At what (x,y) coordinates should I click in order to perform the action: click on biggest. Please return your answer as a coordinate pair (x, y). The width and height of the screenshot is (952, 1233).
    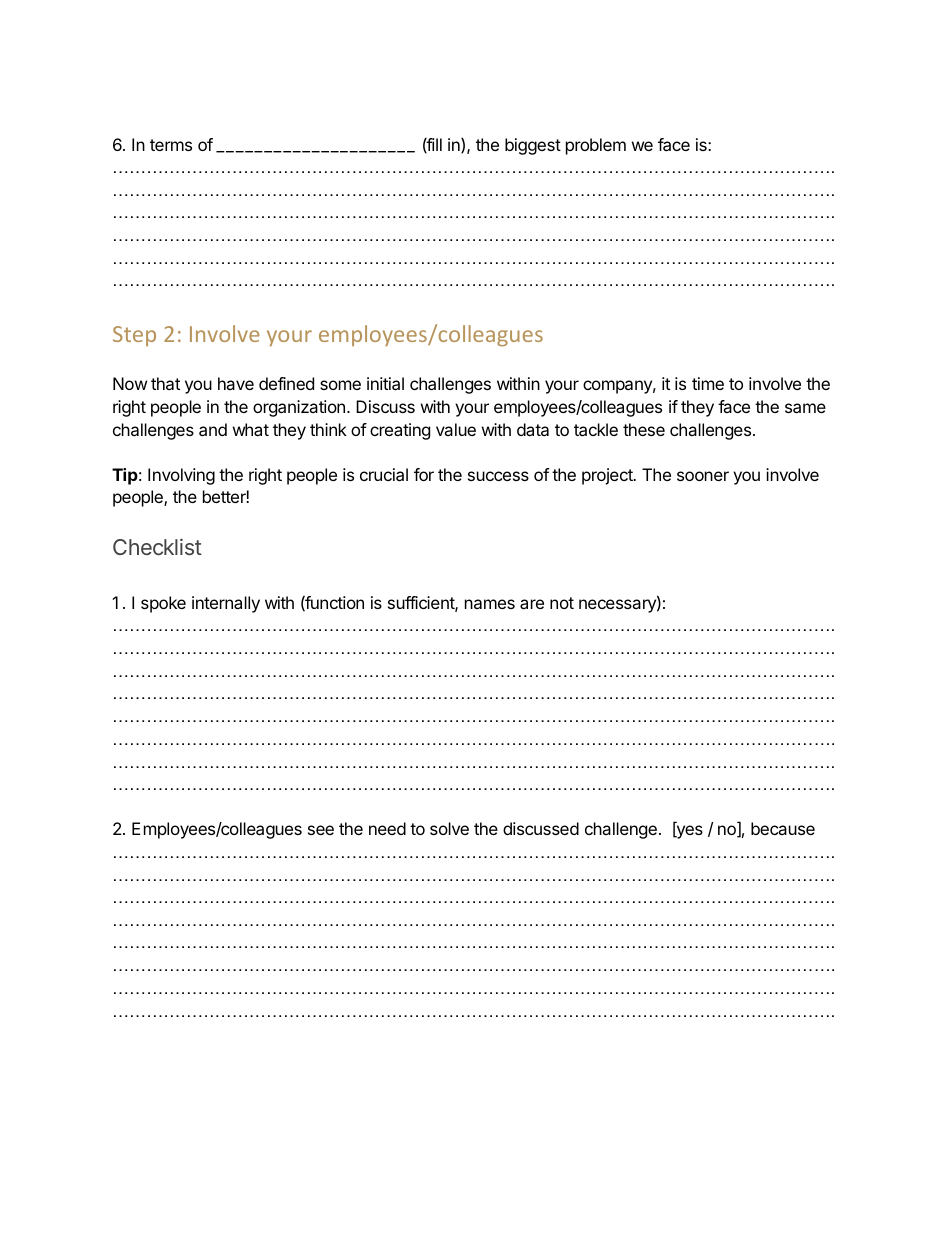
    Looking at the image, I should click on (533, 146).
